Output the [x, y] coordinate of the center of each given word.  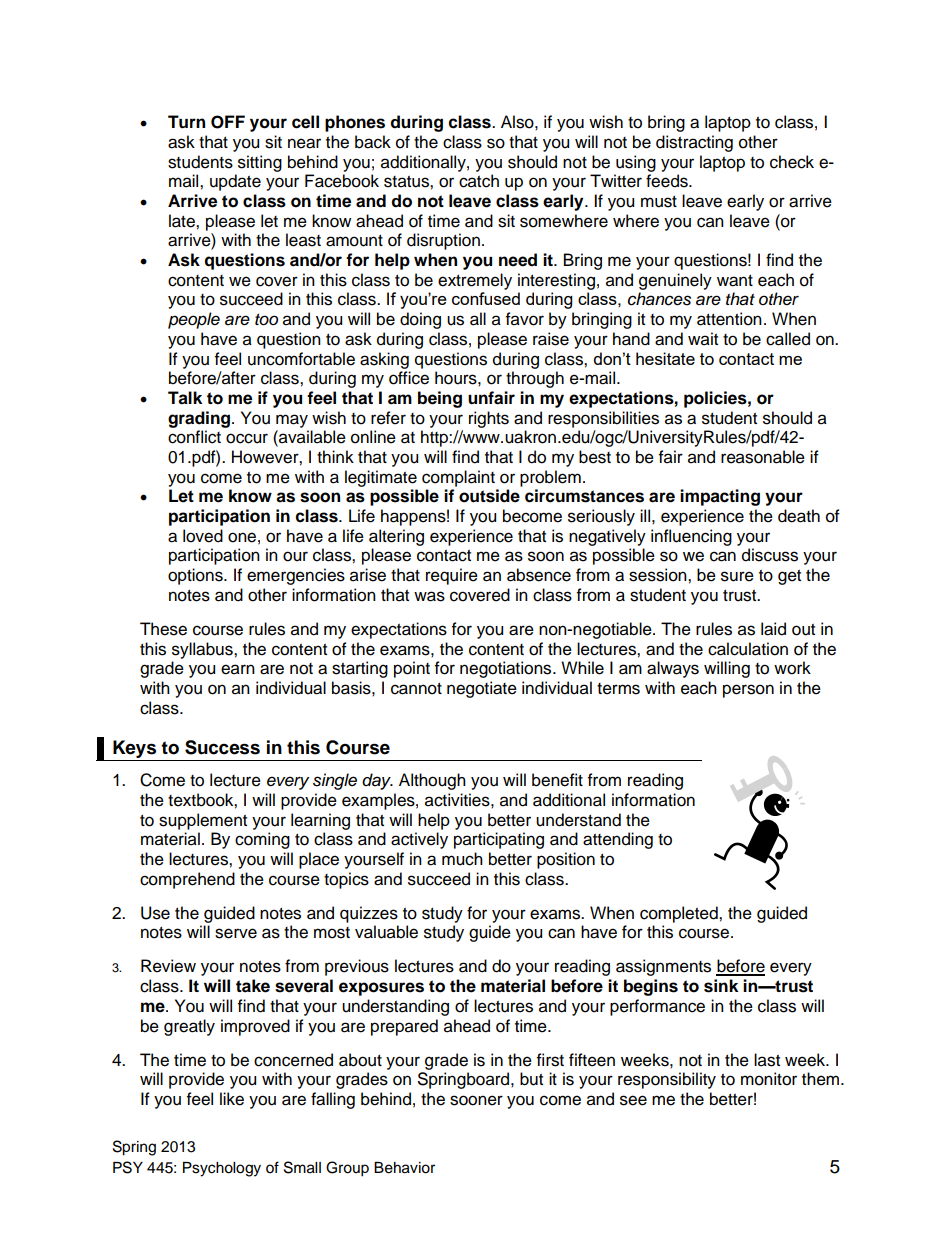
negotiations [507, 669]
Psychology [222, 1169]
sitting [260, 163]
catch [479, 181]
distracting [694, 143]
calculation [748, 649]
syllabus [203, 650]
